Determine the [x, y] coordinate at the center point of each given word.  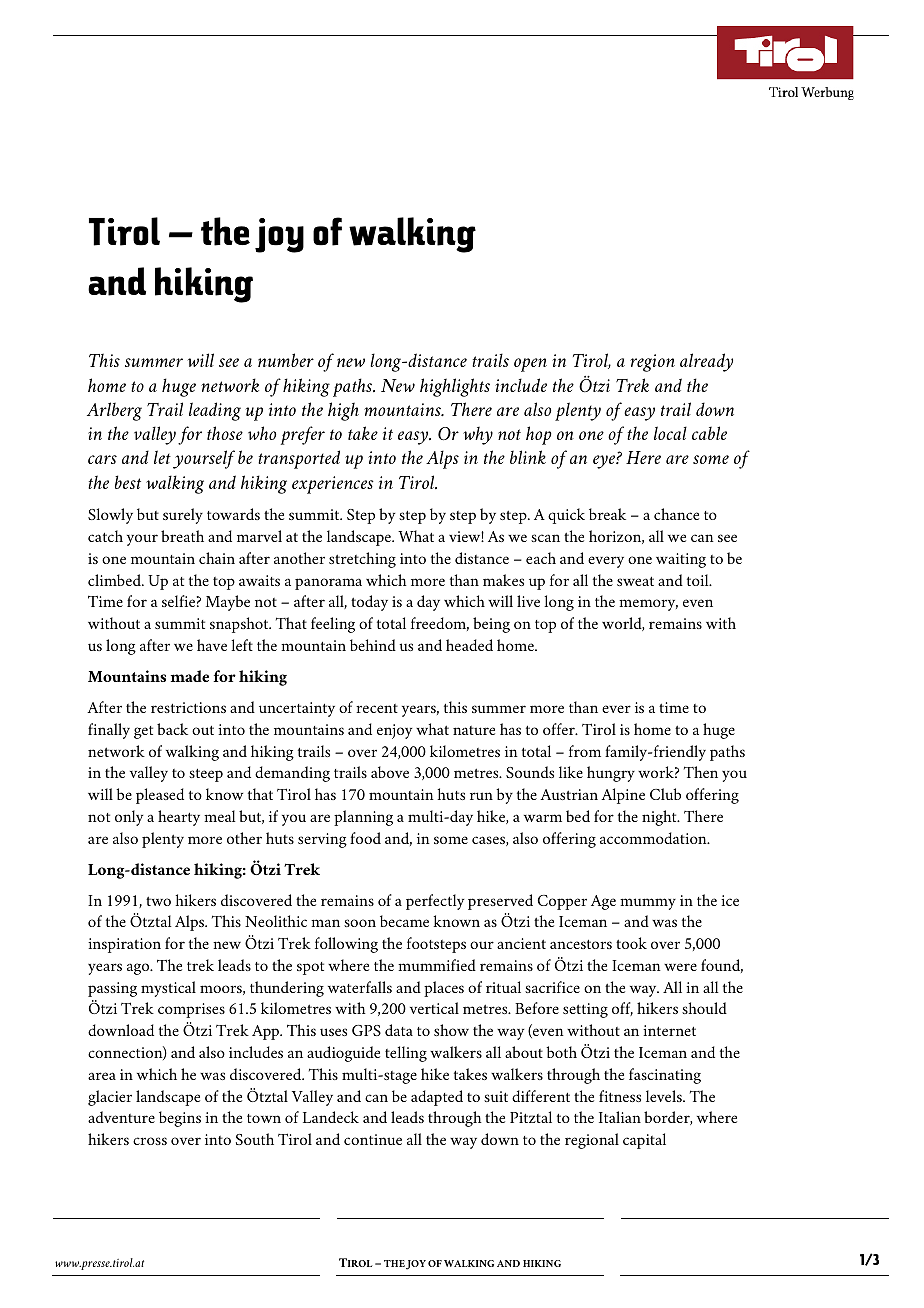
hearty [179, 818]
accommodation [654, 838]
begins [180, 1119]
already [706, 362]
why [478, 435]
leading [215, 411]
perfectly [435, 902]
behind [373, 645]
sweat [635, 581]
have [212, 645]
